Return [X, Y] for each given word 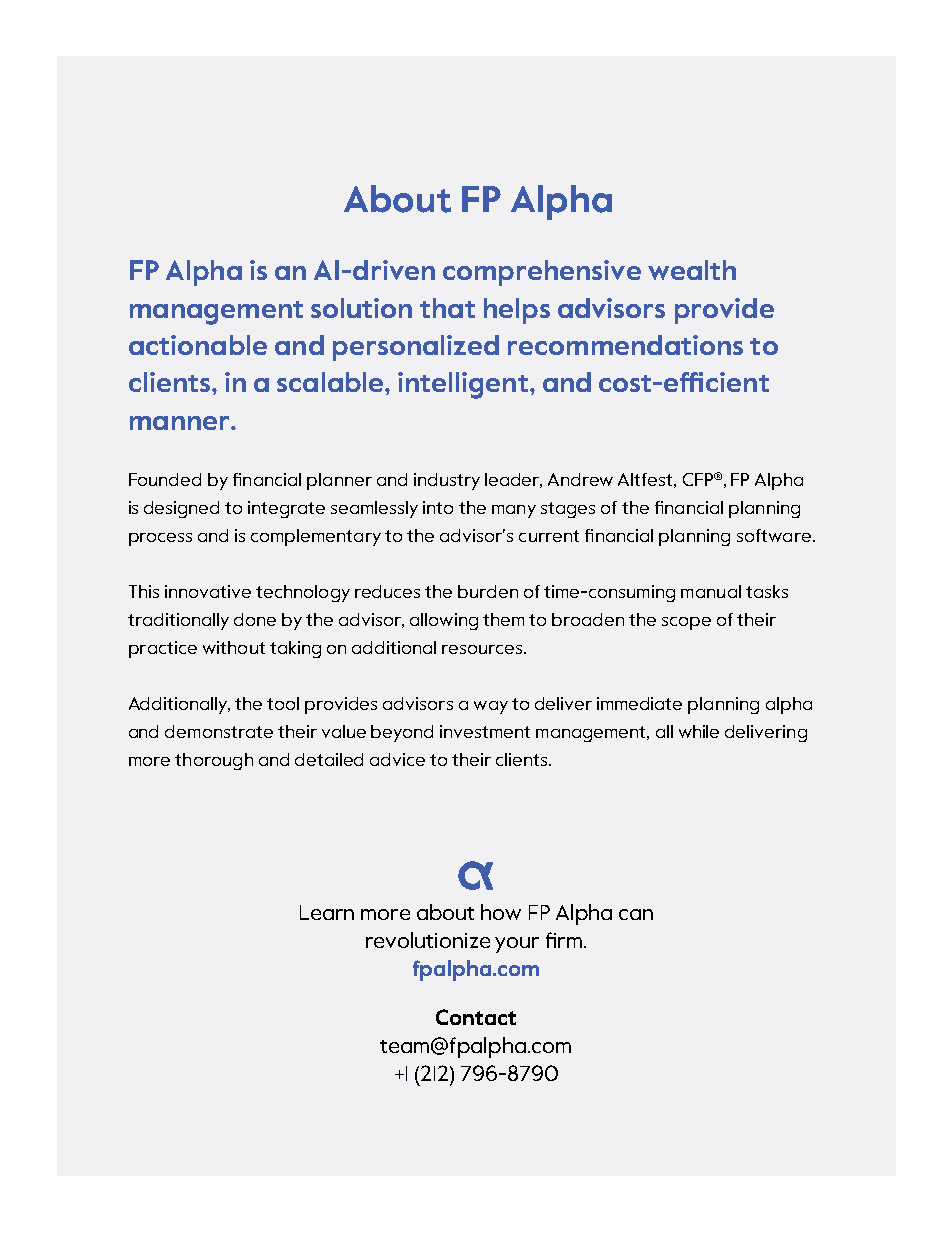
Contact [476, 1017]
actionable [198, 345]
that [447, 308]
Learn [327, 912]
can [636, 914]
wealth [692, 270]
